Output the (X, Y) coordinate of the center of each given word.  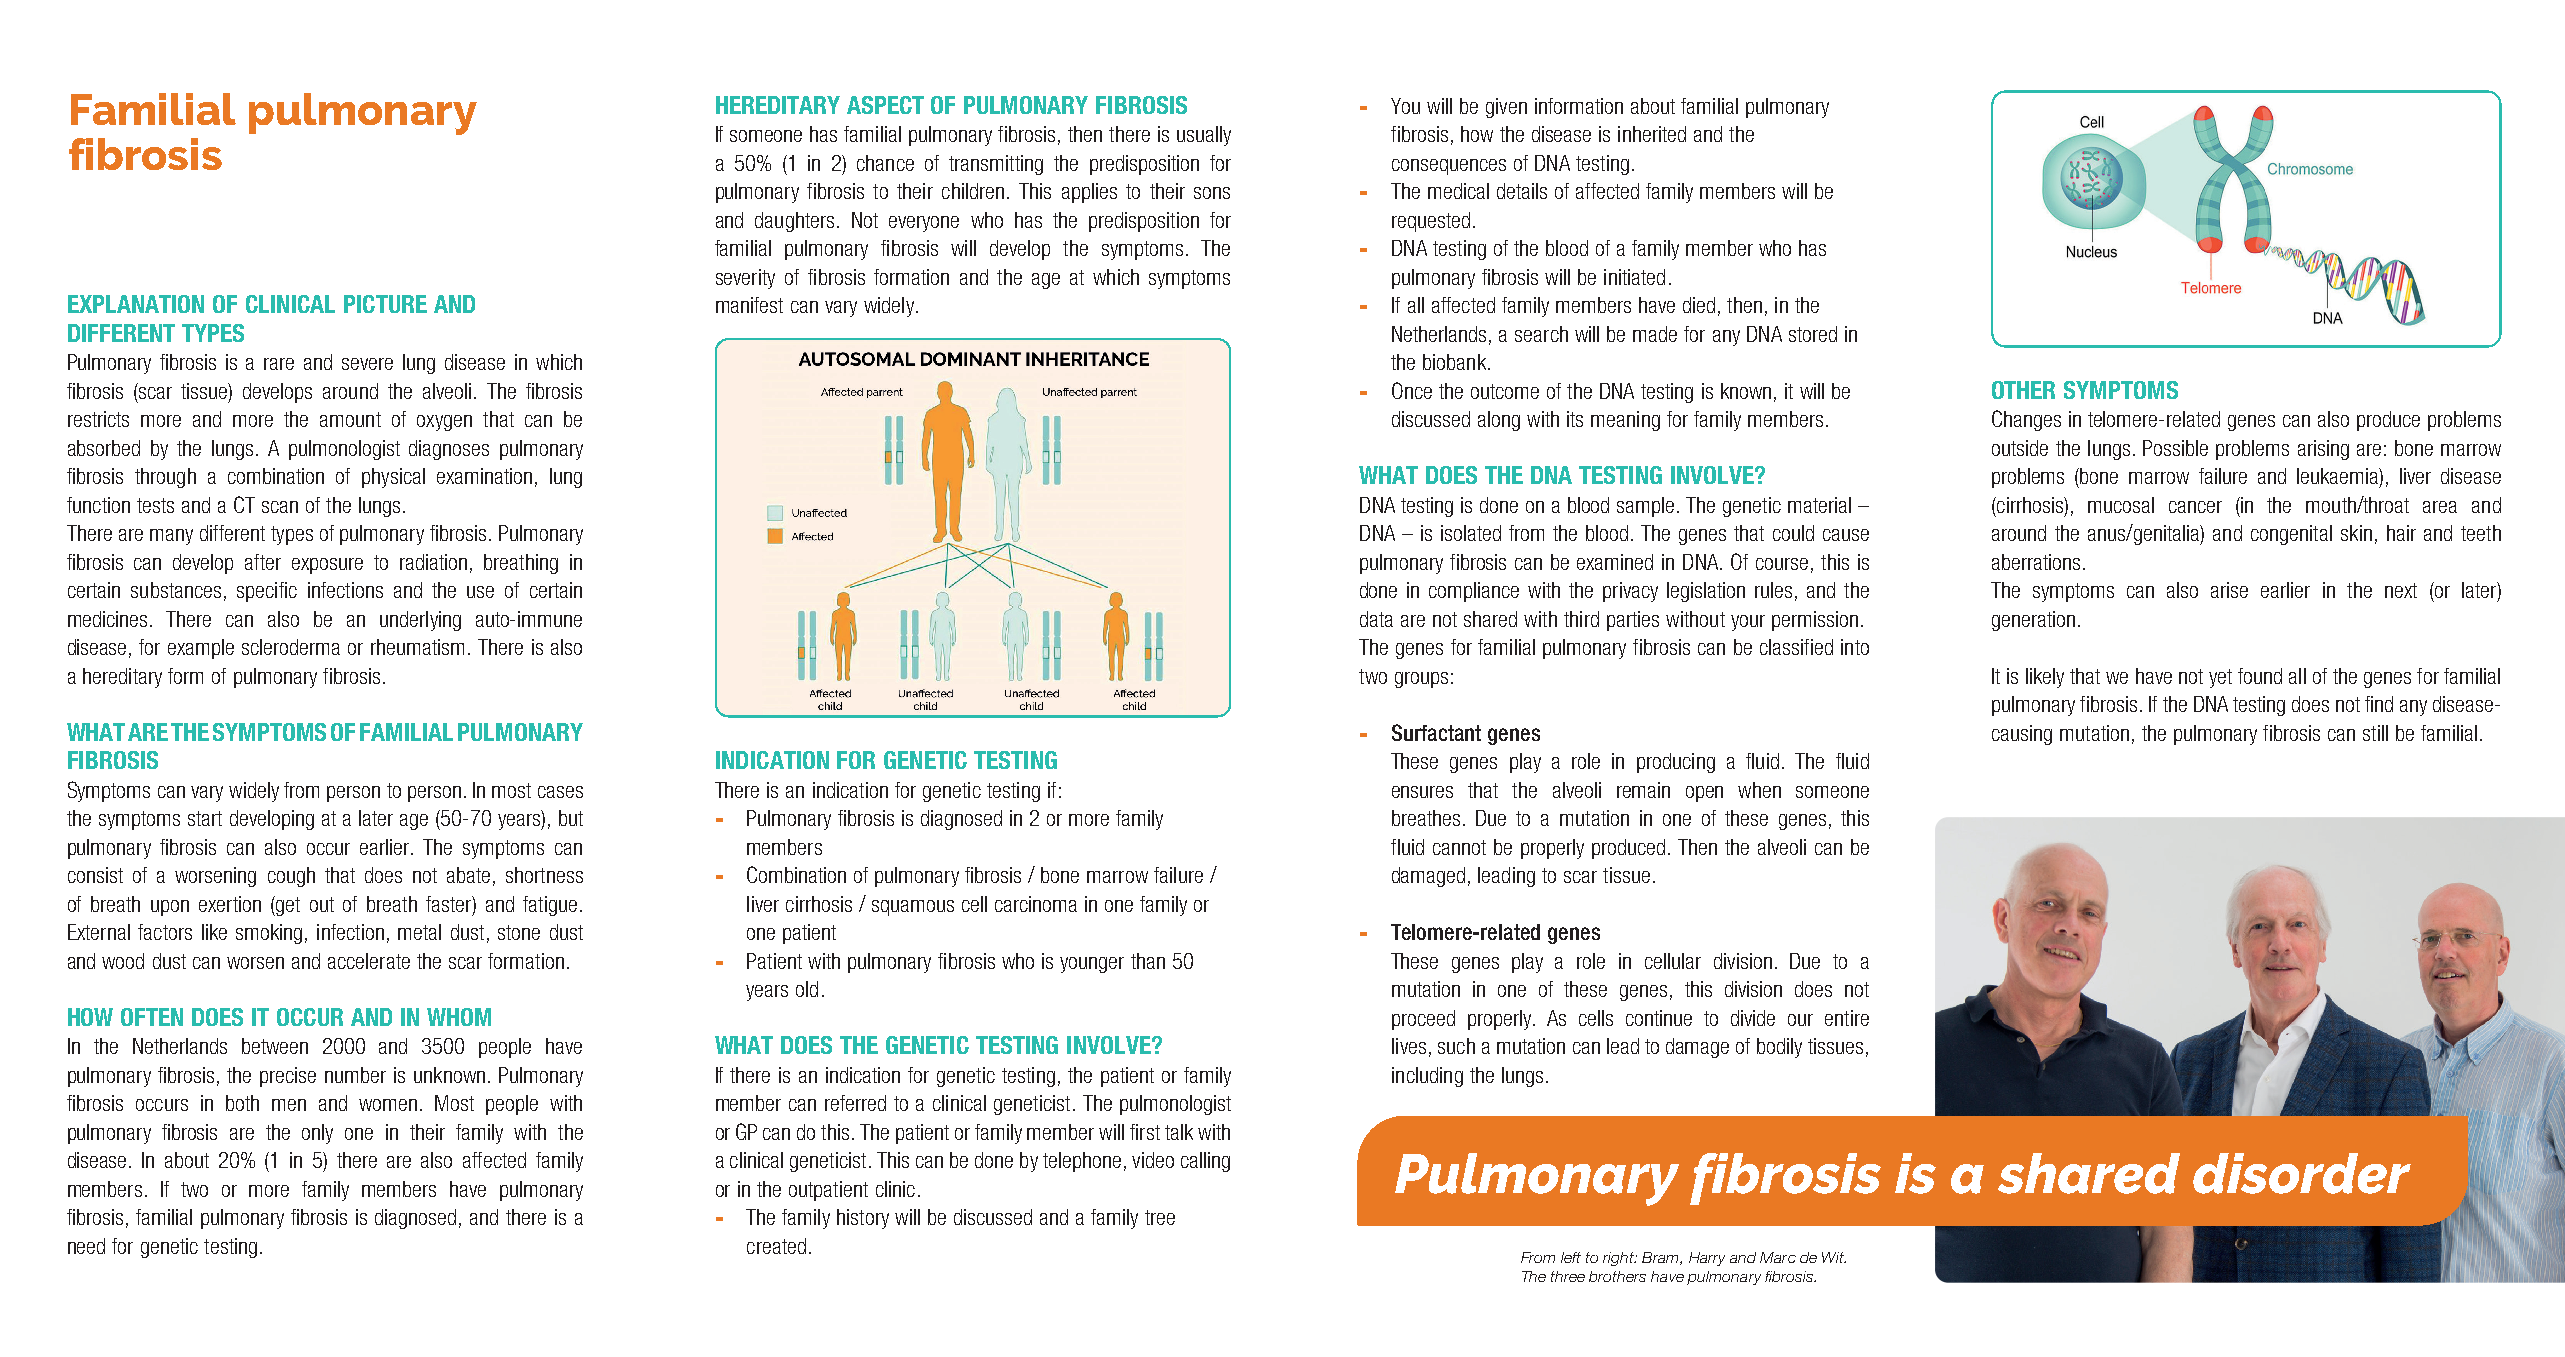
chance (885, 163)
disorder (2302, 1173)
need (86, 1246)
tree (1160, 1217)
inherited (1652, 134)
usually (1204, 136)
